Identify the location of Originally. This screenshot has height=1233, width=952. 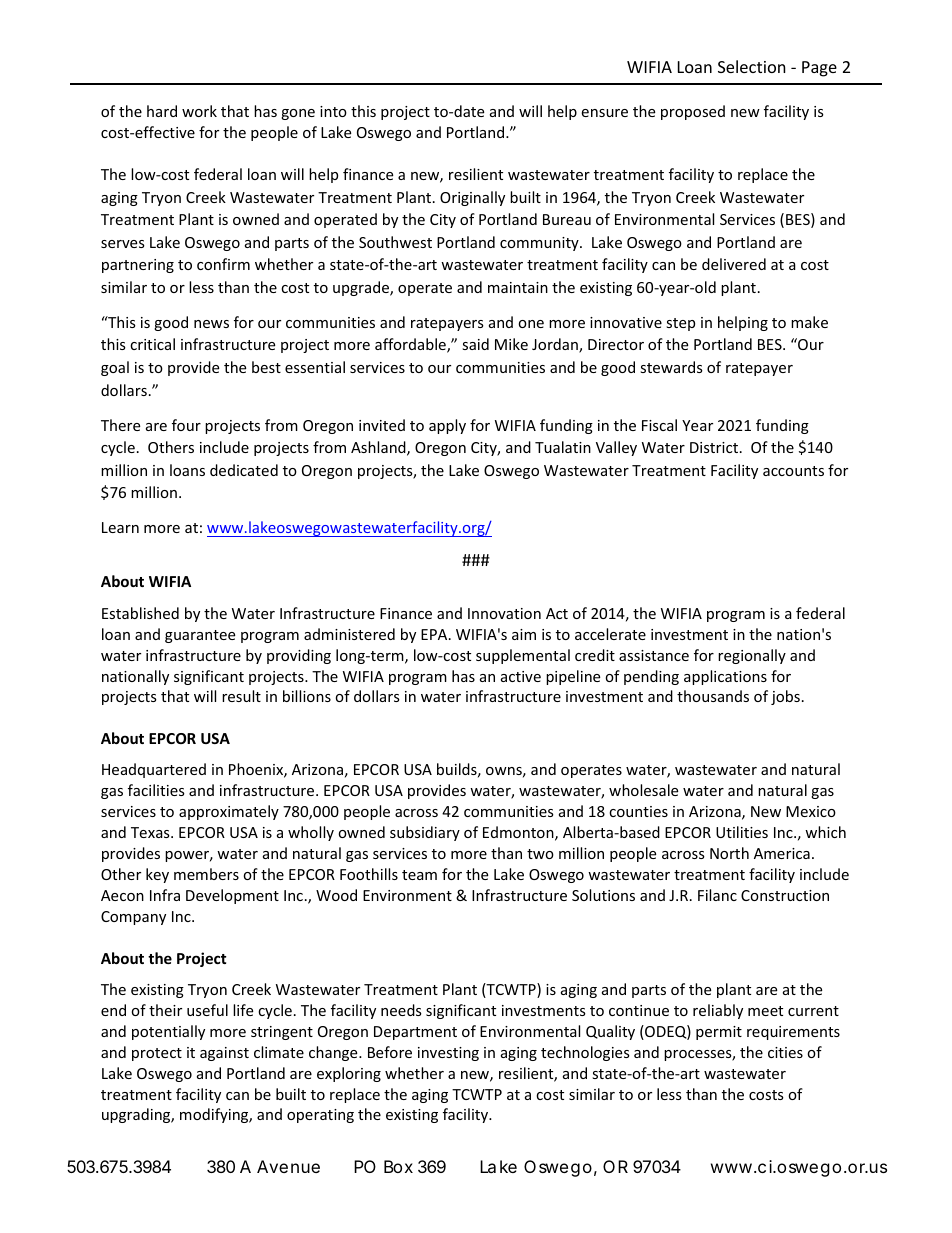
(472, 198).
